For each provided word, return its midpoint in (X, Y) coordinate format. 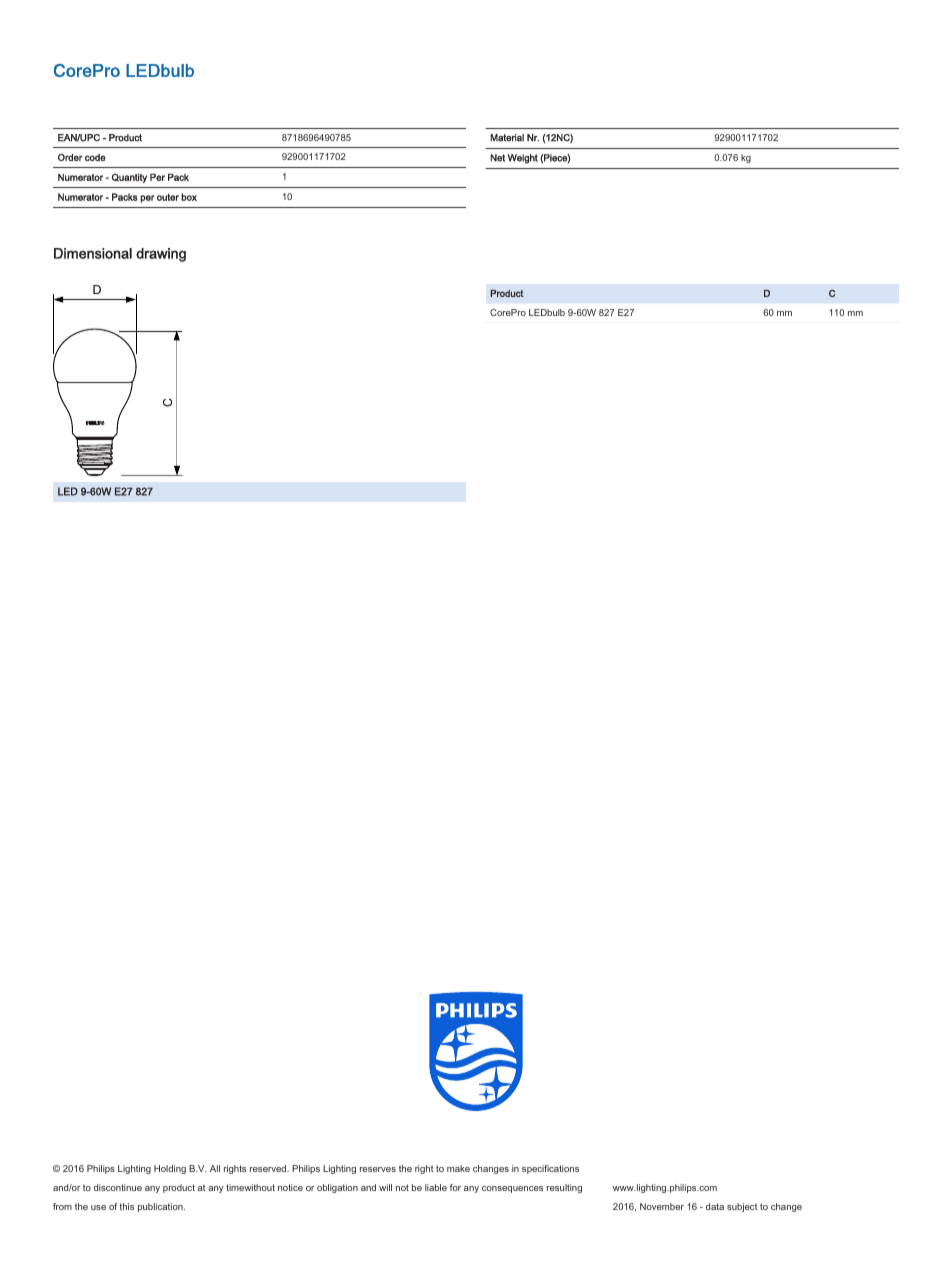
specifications (550, 1169)
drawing (161, 255)
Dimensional (93, 253)
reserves (378, 1169)
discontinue (118, 1187)
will (385, 1187)
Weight (523, 159)
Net (497, 158)
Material (507, 138)
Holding (170, 1169)
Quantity (129, 178)
